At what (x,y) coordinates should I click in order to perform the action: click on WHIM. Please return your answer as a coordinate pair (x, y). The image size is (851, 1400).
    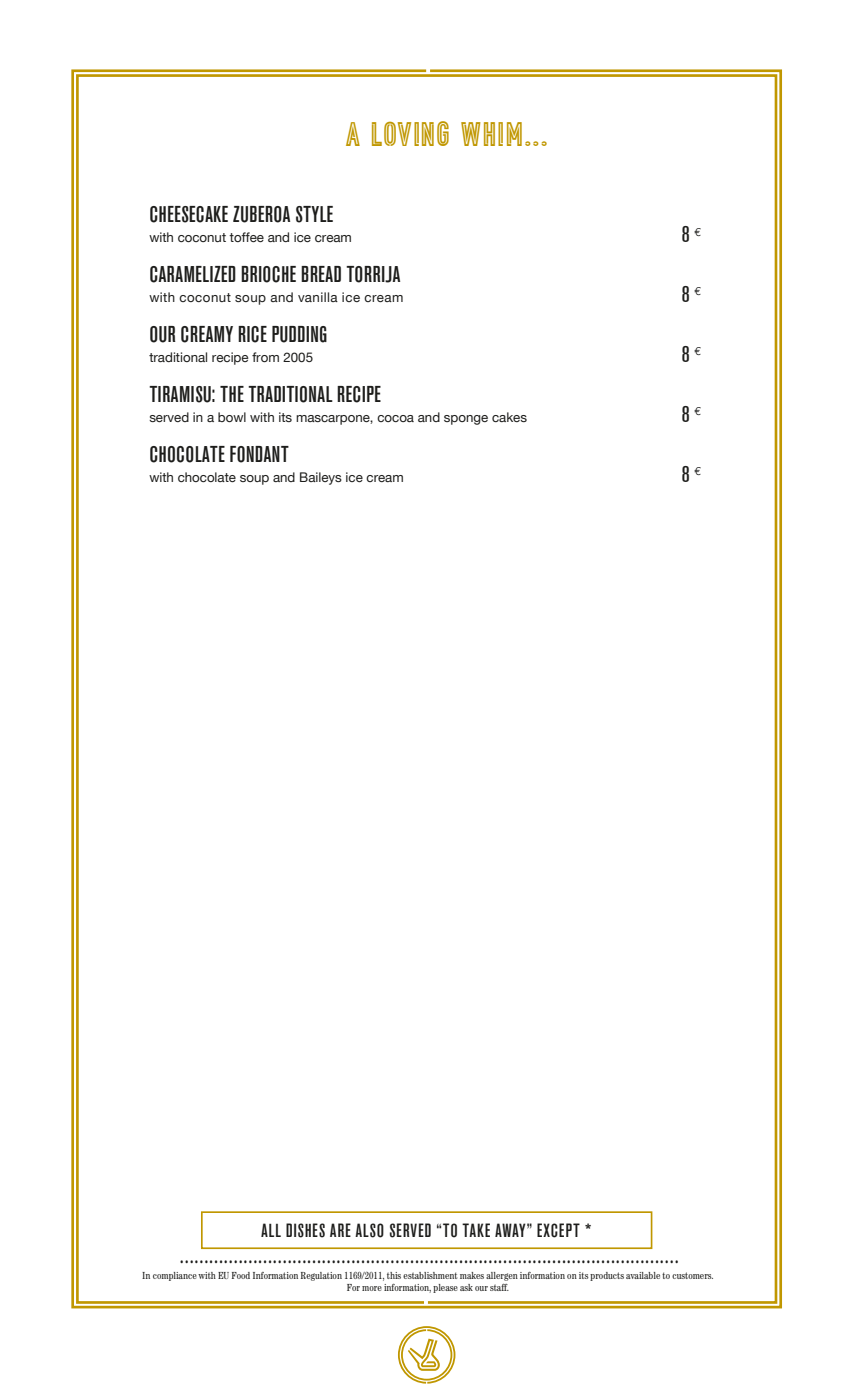
    Looking at the image, I should click on (491, 134).
